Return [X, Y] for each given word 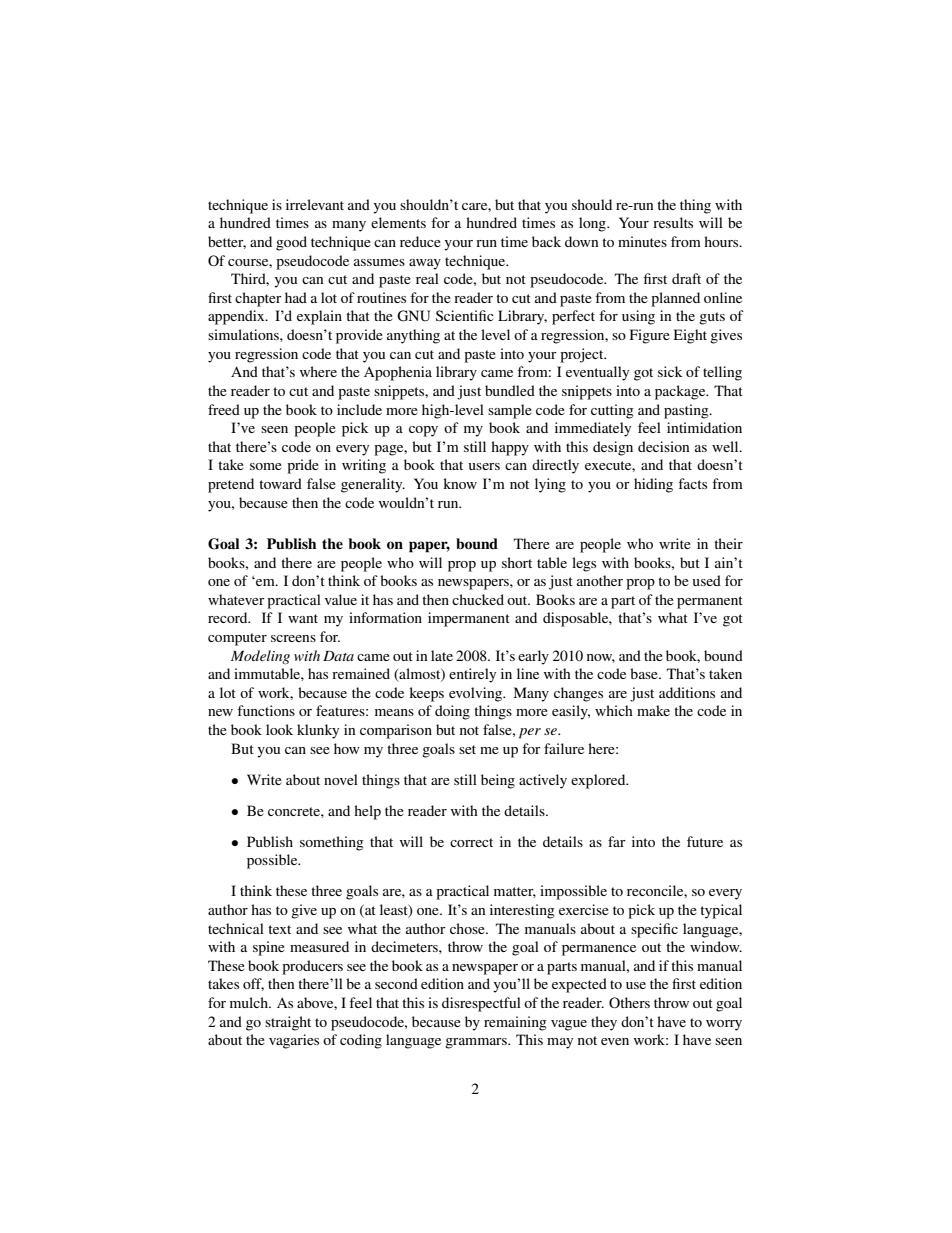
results [673, 222]
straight [288, 1023]
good [291, 243]
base [645, 673]
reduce [420, 241]
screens [293, 638]
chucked [478, 599]
